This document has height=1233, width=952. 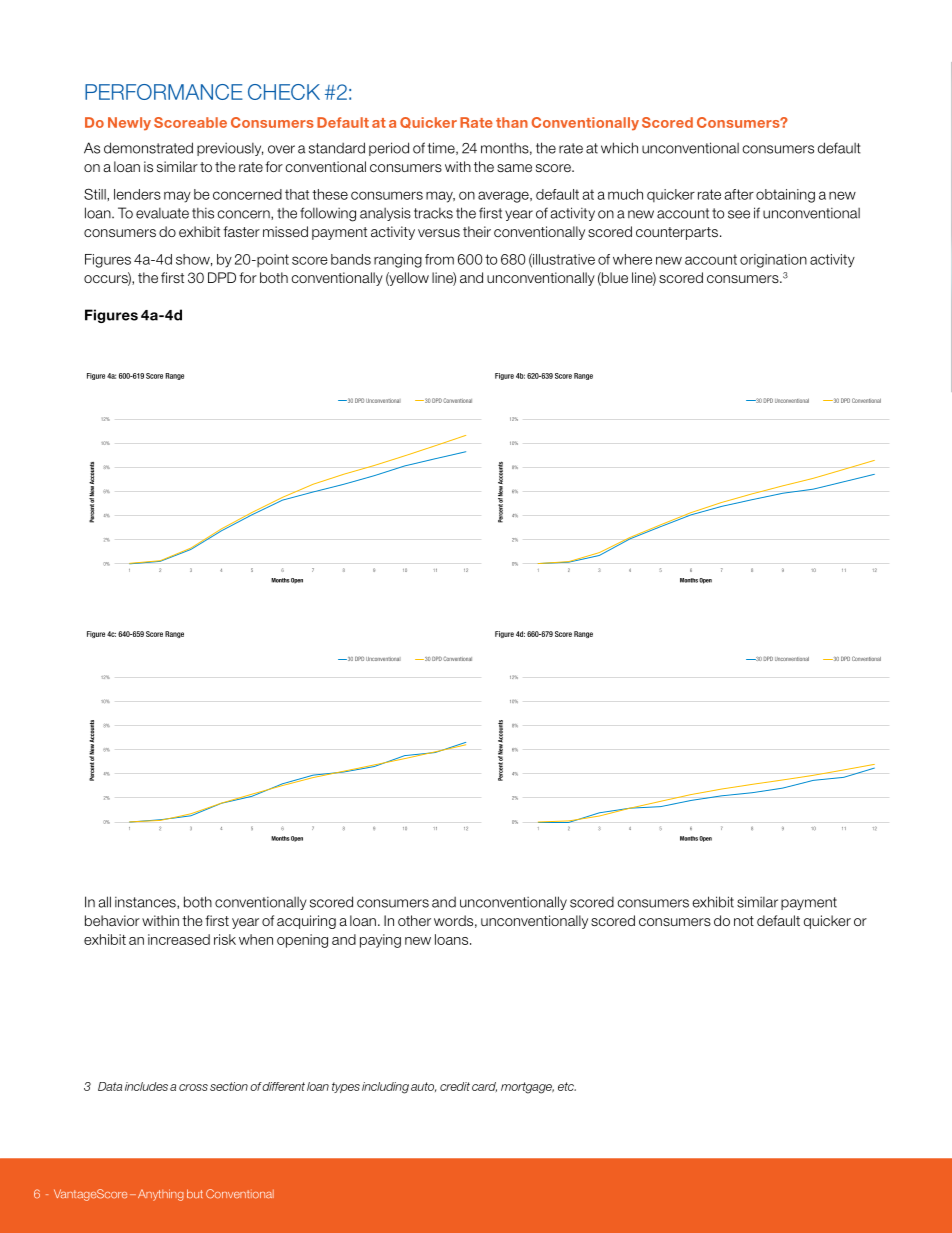 What do you see at coordinates (773, 261) in the document?
I see `origination` at bounding box center [773, 261].
